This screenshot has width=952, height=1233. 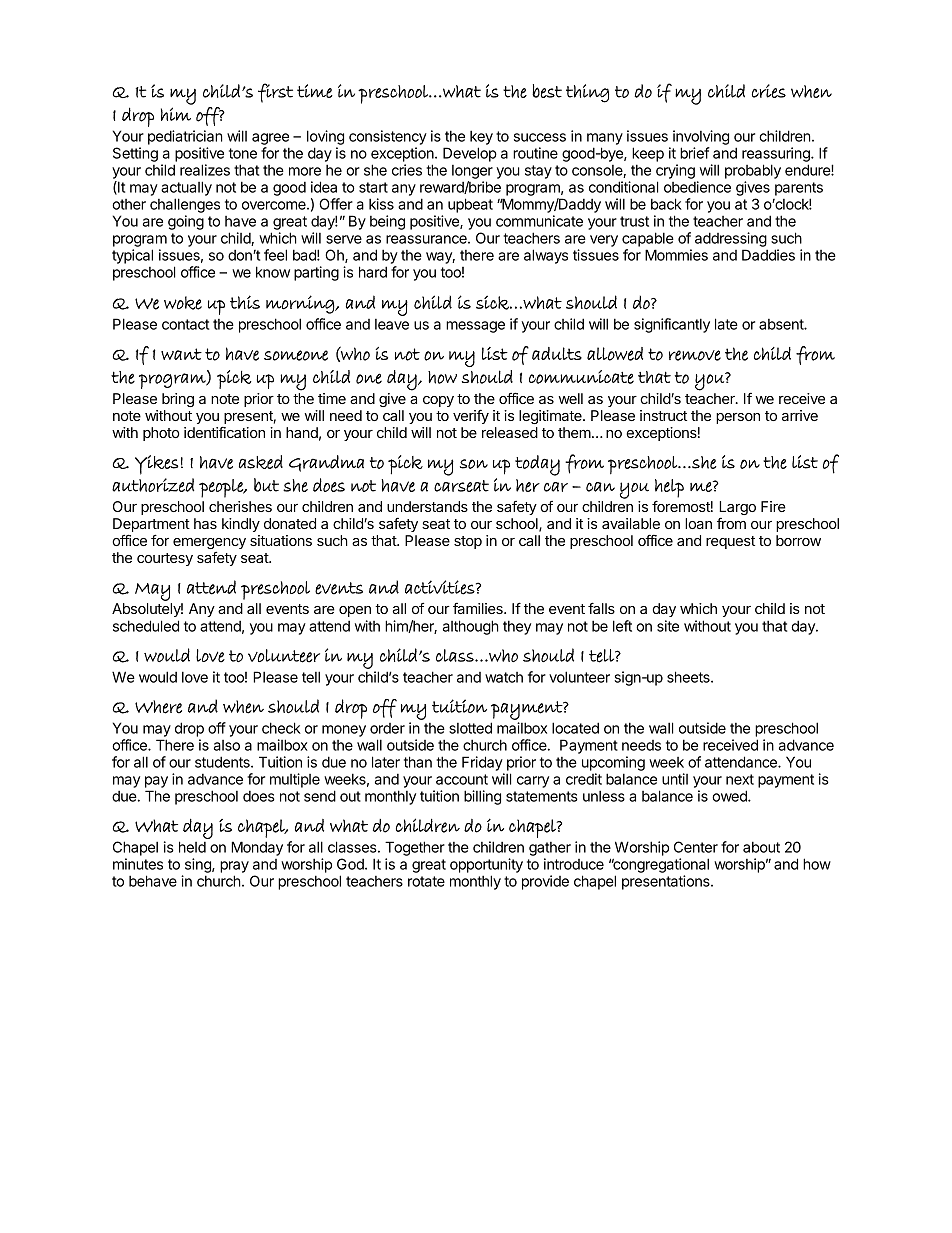 What do you see at coordinates (222, 488) in the screenshot?
I see `people` at bounding box center [222, 488].
